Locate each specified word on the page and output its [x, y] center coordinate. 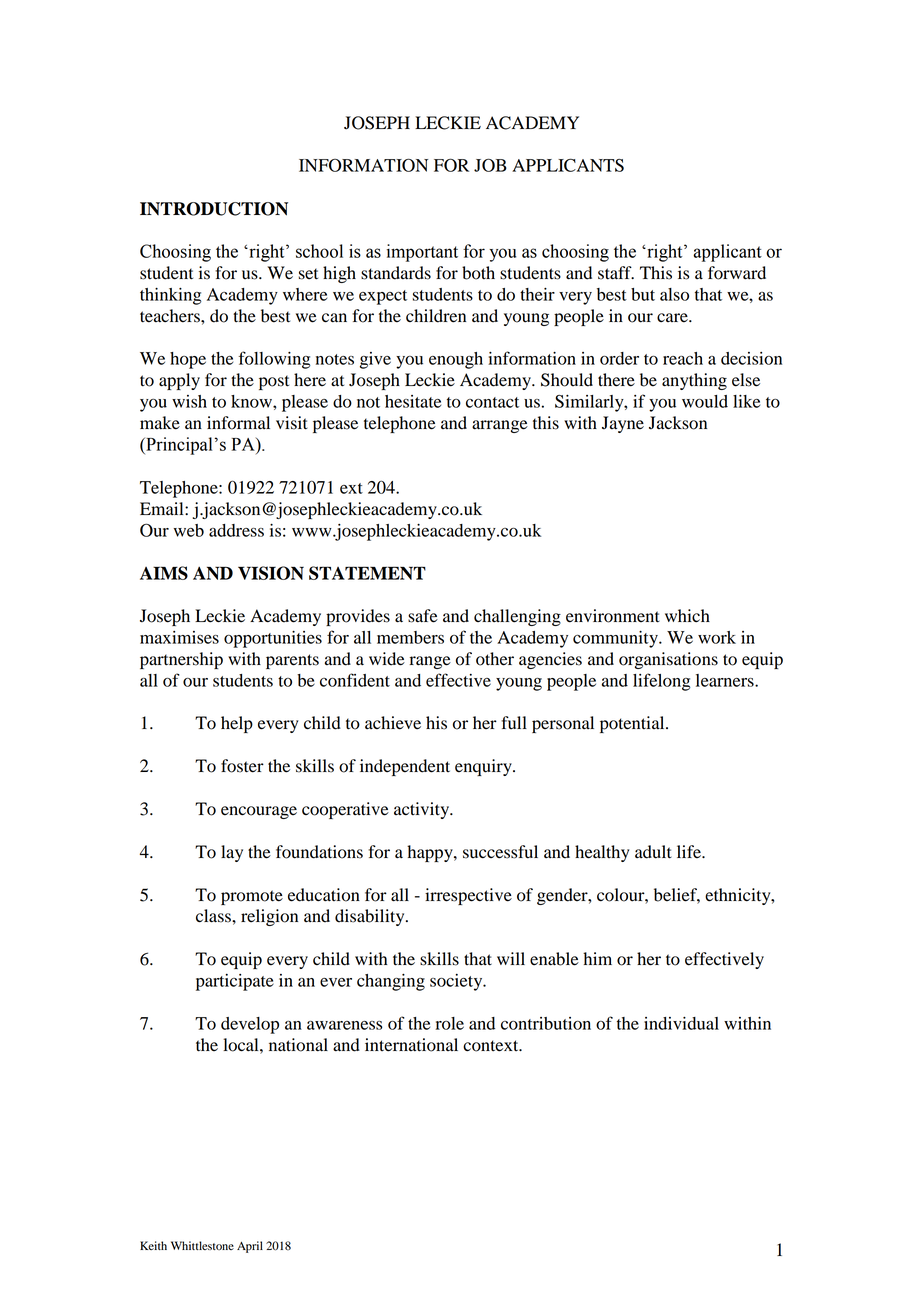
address [236, 530]
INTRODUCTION [214, 209]
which [687, 615]
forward [737, 273]
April [250, 1247]
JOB [490, 165]
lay [232, 853]
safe [423, 616]
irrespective [468, 896]
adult [653, 852]
